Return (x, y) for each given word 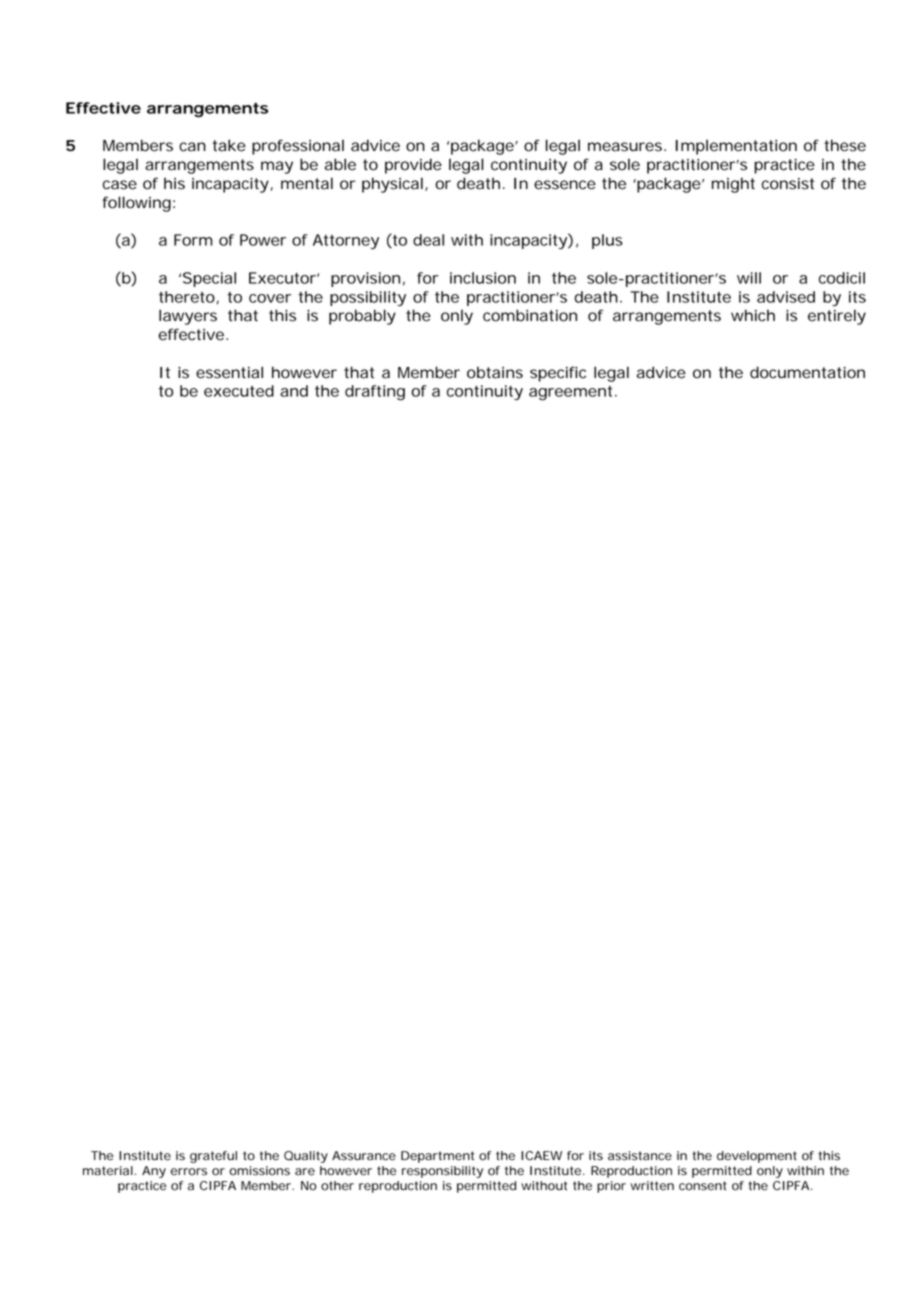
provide (413, 166)
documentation (807, 372)
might (733, 185)
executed (239, 391)
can (192, 147)
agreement (573, 393)
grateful (213, 1157)
